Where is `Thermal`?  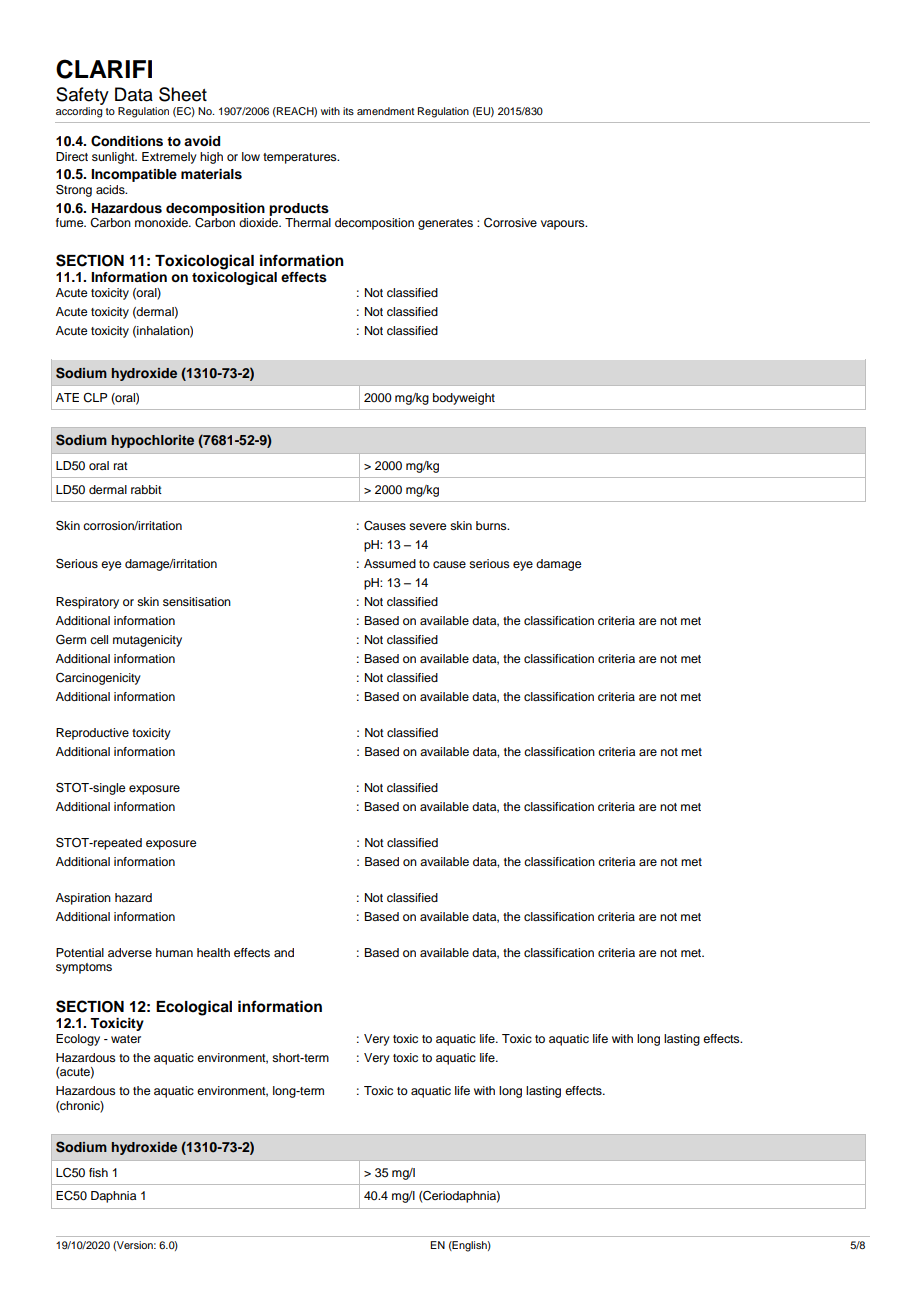
Thermal is located at coordinates (308, 222).
